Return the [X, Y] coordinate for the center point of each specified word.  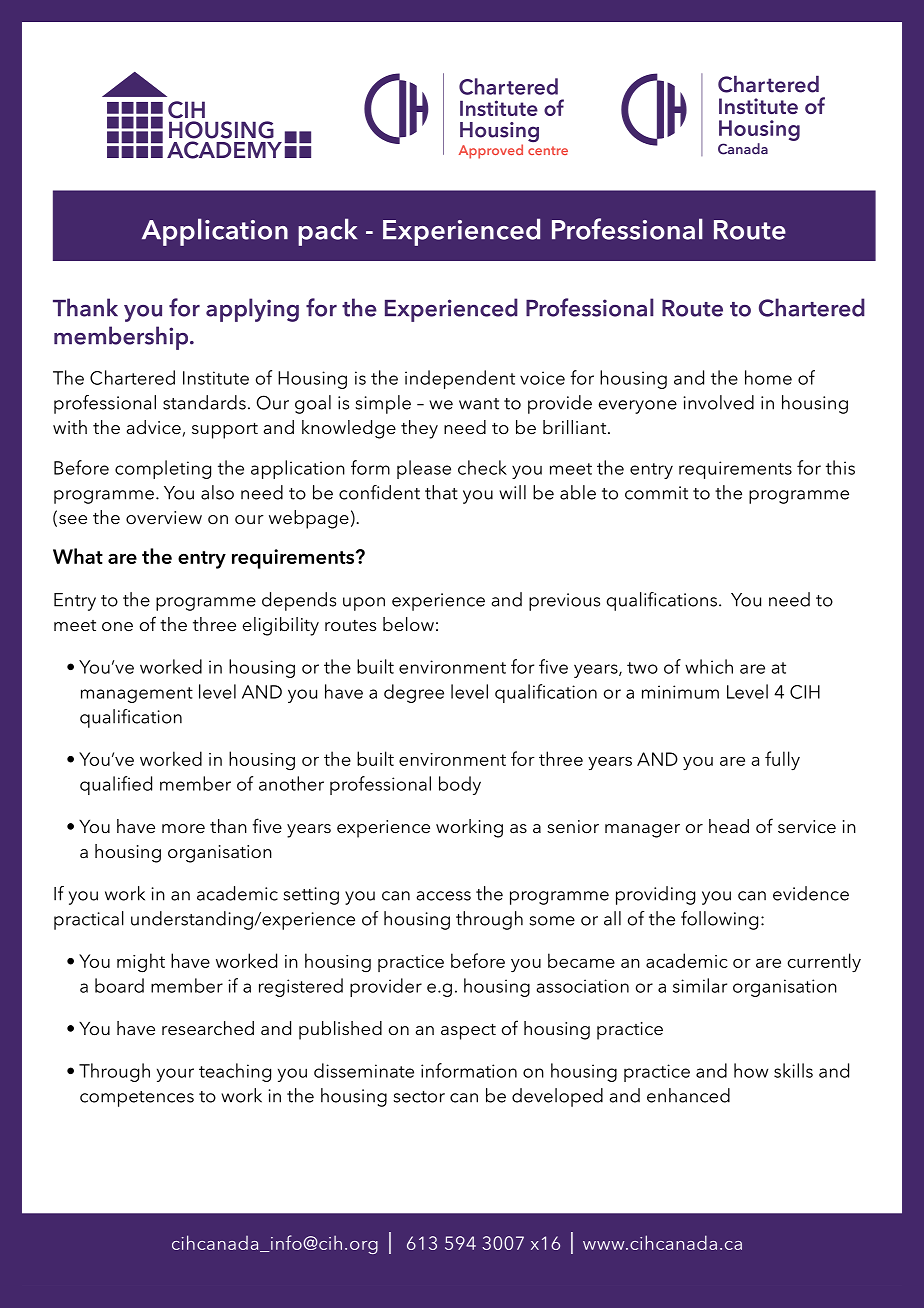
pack [327, 232]
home [768, 377]
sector [419, 1097]
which [709, 666]
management [137, 695]
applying [252, 310]
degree [414, 693]
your [175, 1075]
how [751, 1070]
